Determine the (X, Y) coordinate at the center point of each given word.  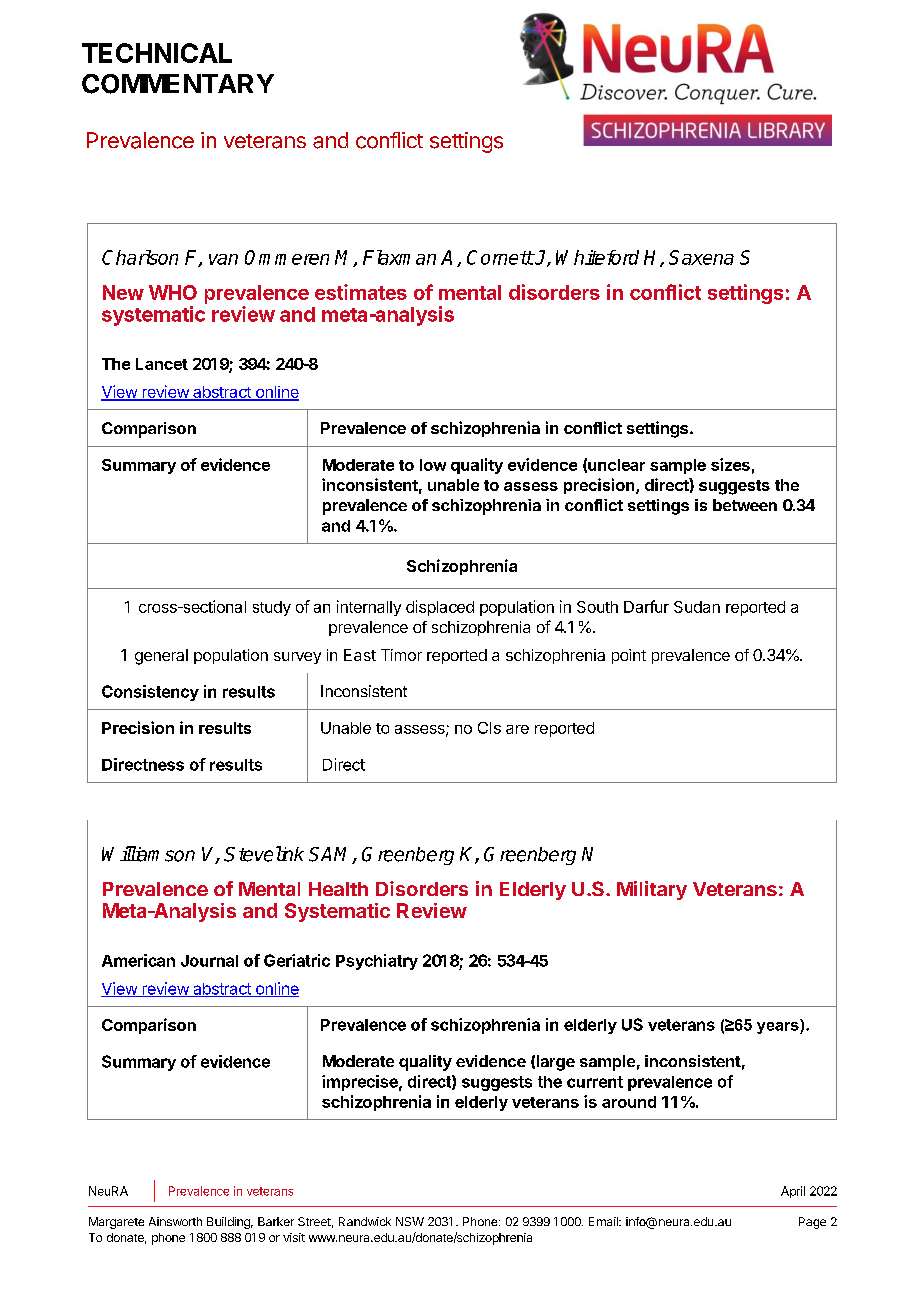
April (793, 1192)
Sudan (697, 607)
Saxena (701, 257)
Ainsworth (175, 1221)
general (161, 657)
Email (604, 1221)
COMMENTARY (178, 84)
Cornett (500, 257)
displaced (440, 608)
